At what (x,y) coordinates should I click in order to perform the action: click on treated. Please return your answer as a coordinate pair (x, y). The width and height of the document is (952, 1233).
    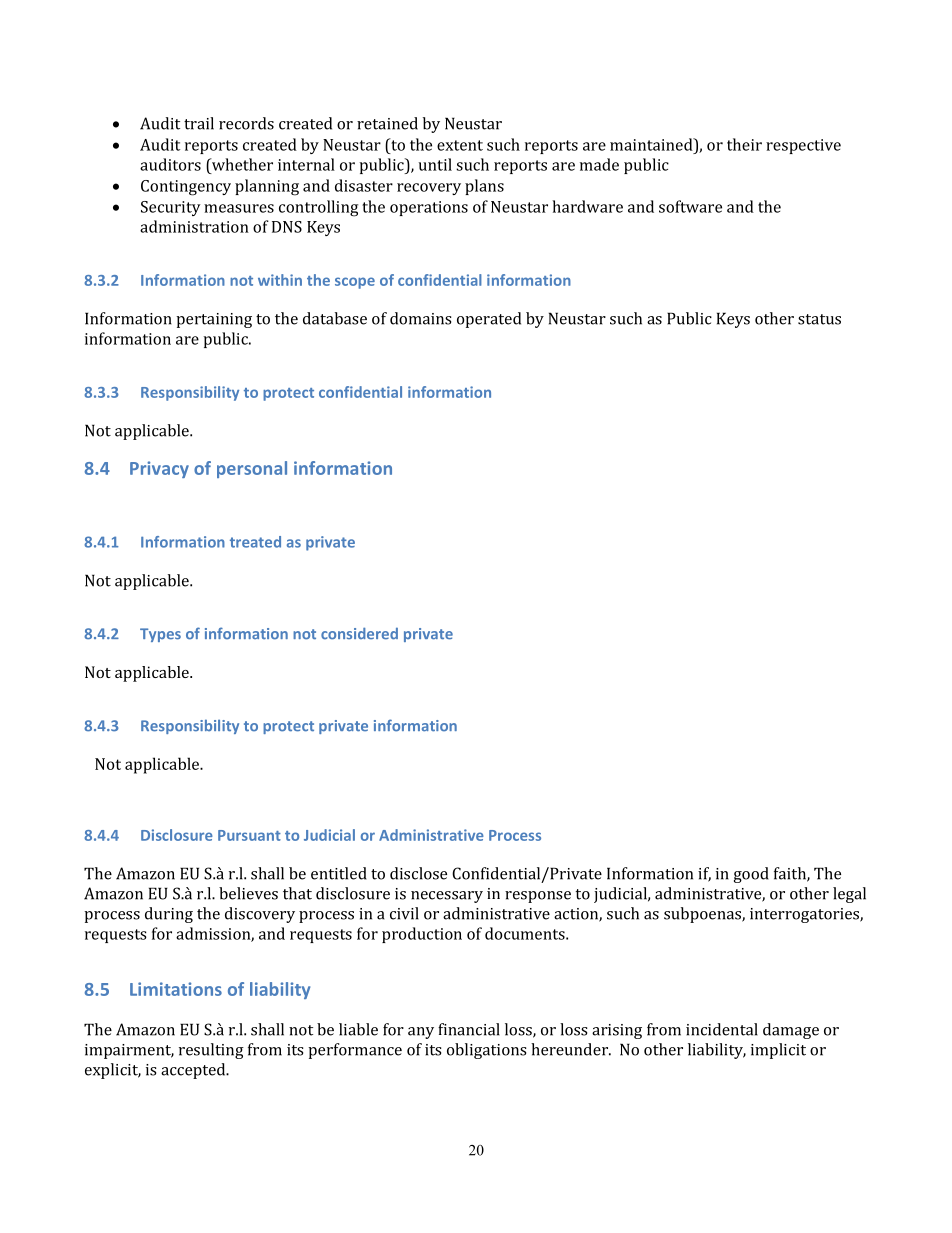
    Looking at the image, I should click on (255, 542).
